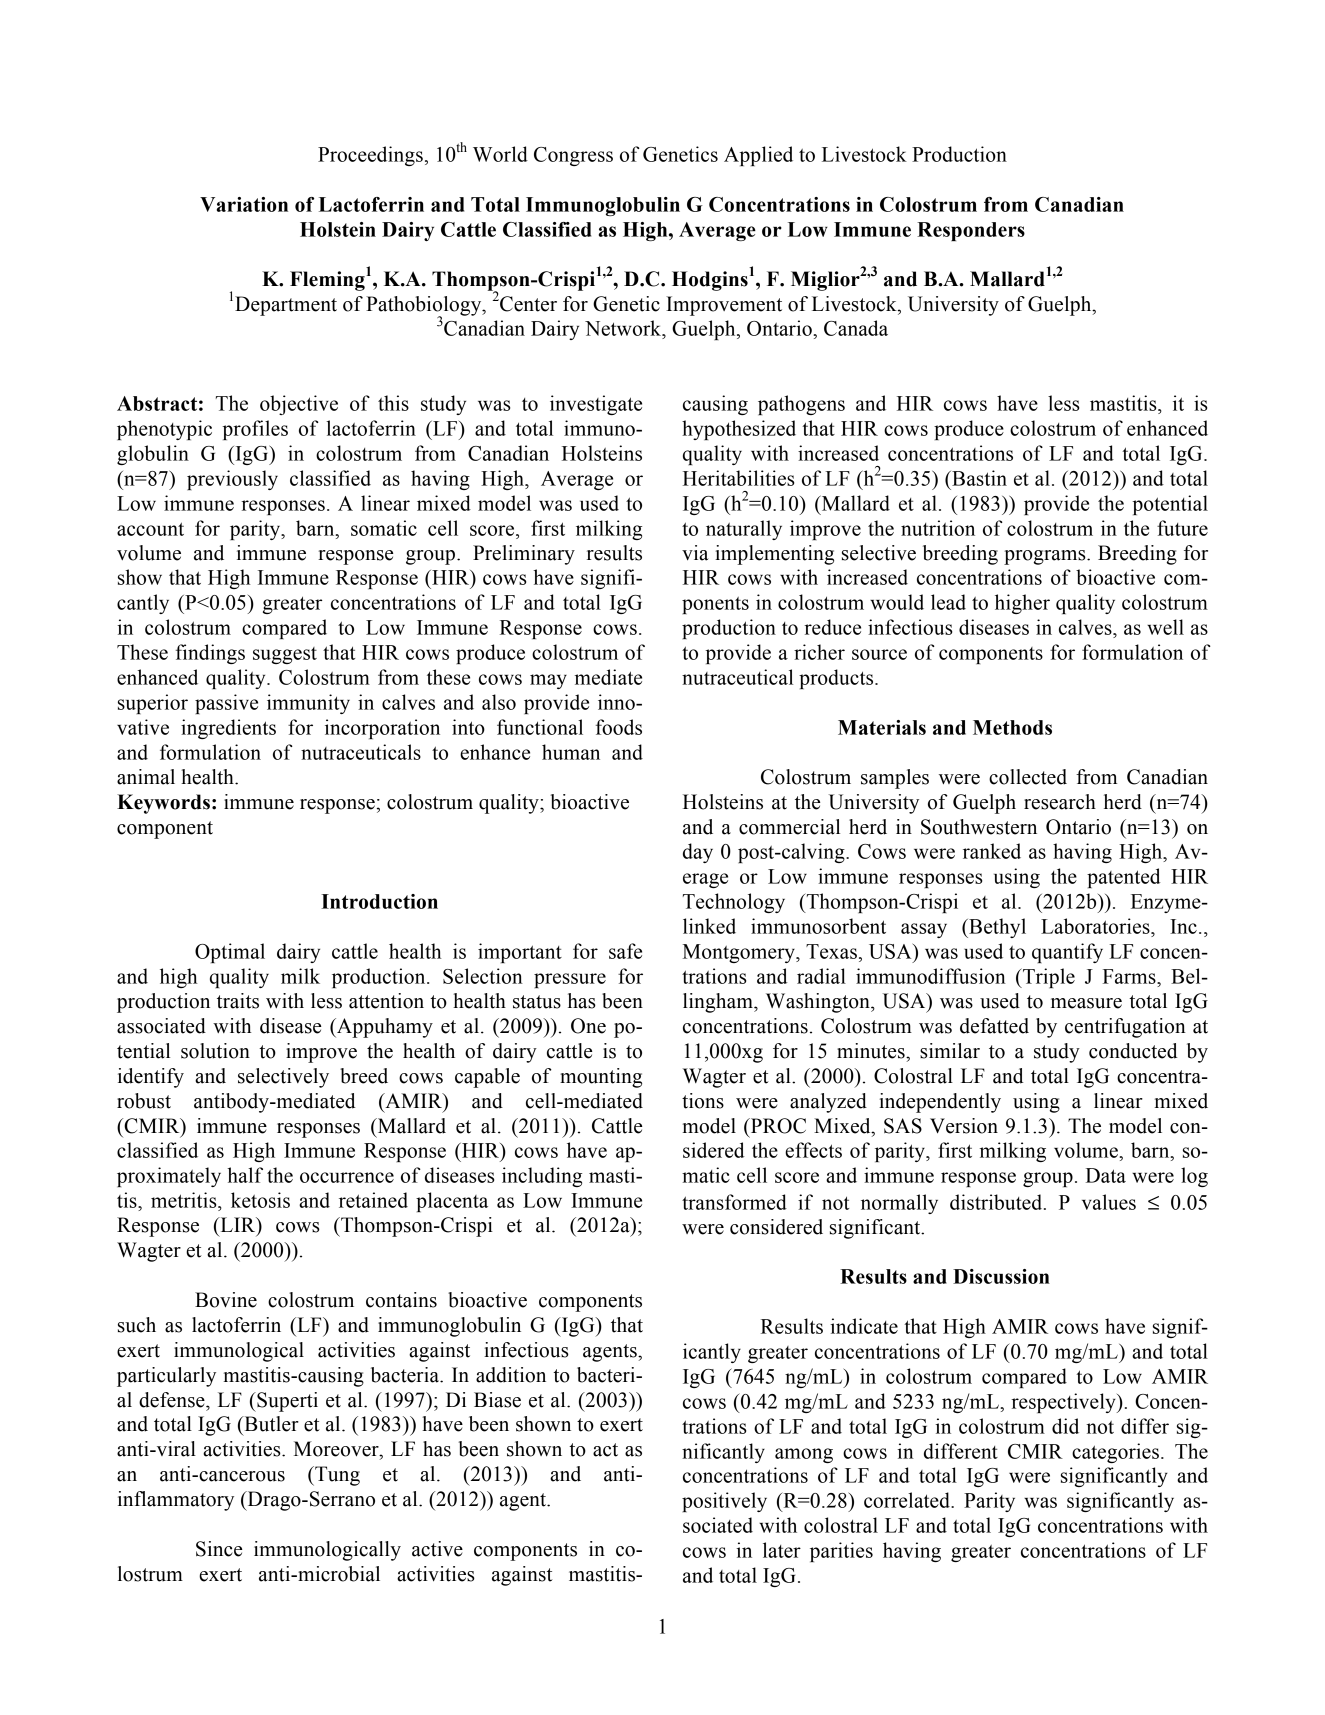 The height and width of the document is (1715, 1325). Describe the element at coordinates (1165, 627) in the document. I see `well` at that location.
